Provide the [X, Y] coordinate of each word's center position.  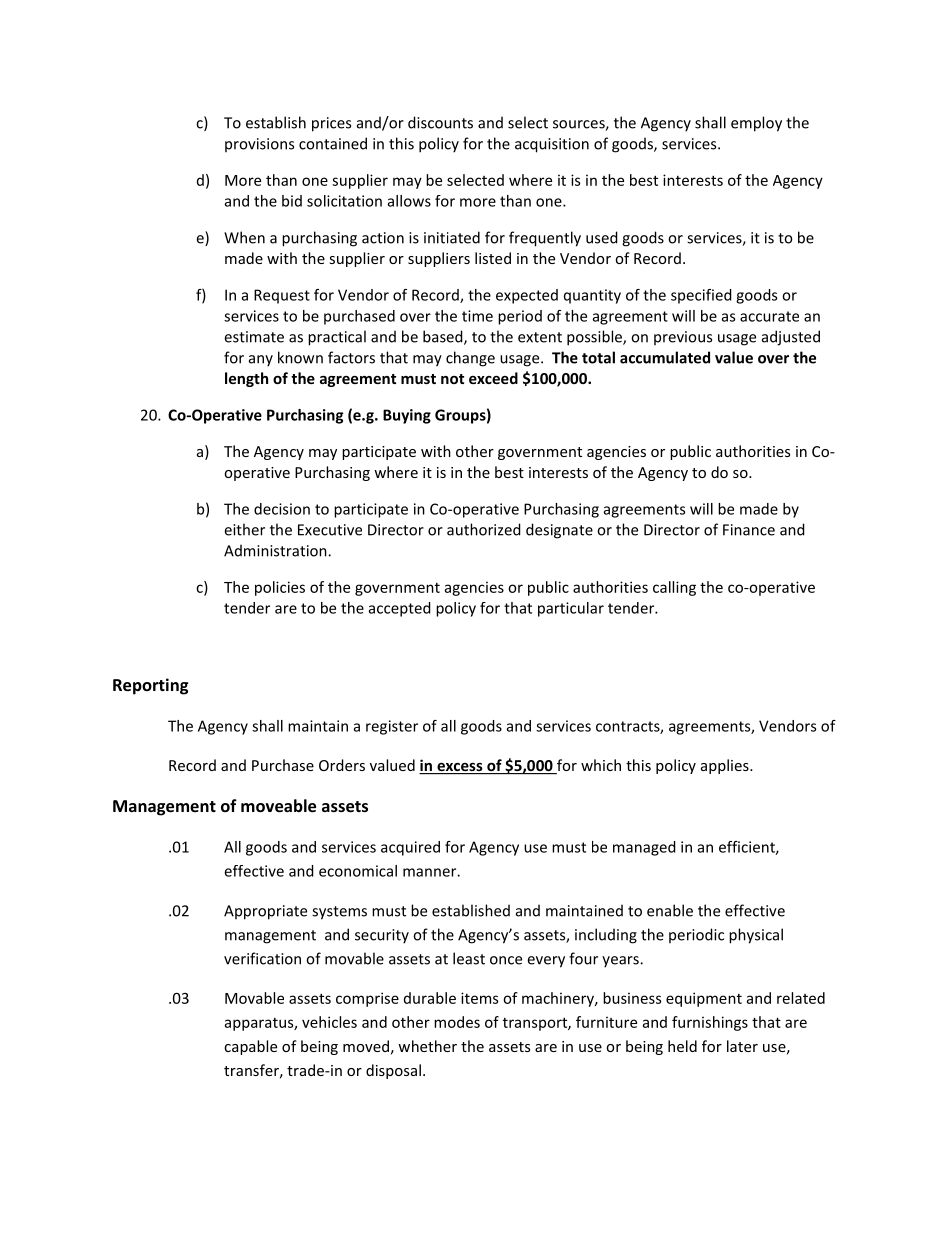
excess [460, 768]
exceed [493, 378]
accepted [400, 609]
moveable [278, 805]
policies [280, 588]
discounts [440, 122]
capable [250, 1047]
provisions [259, 145]
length [246, 379]
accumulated [665, 357]
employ [756, 124]
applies [726, 766]
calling [674, 588]
